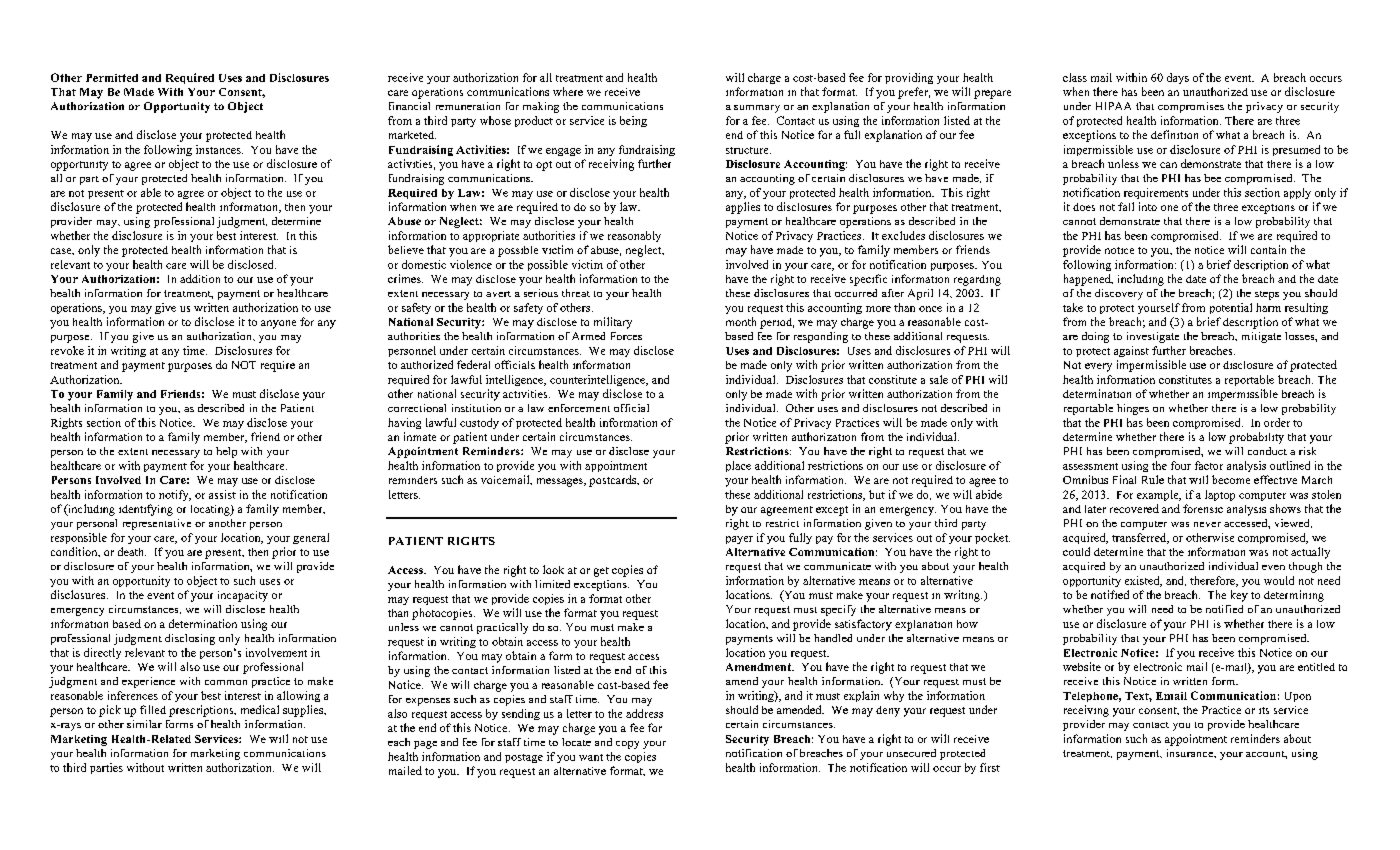 This screenshot has height=850, width=1400. What do you see at coordinates (112, 78) in the screenshot?
I see `Permitted` at bounding box center [112, 78].
